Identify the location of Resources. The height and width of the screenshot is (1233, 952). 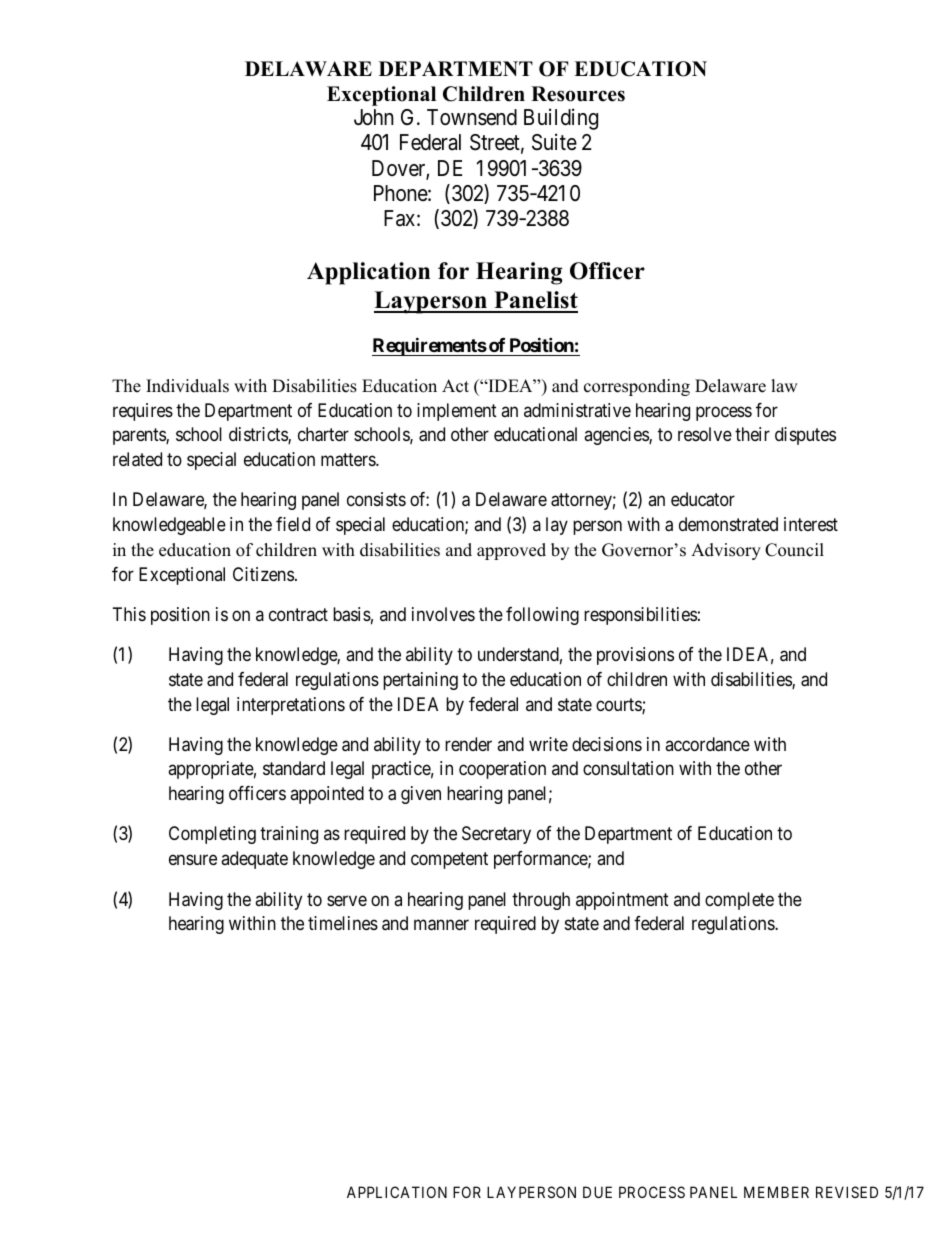
(578, 94).
